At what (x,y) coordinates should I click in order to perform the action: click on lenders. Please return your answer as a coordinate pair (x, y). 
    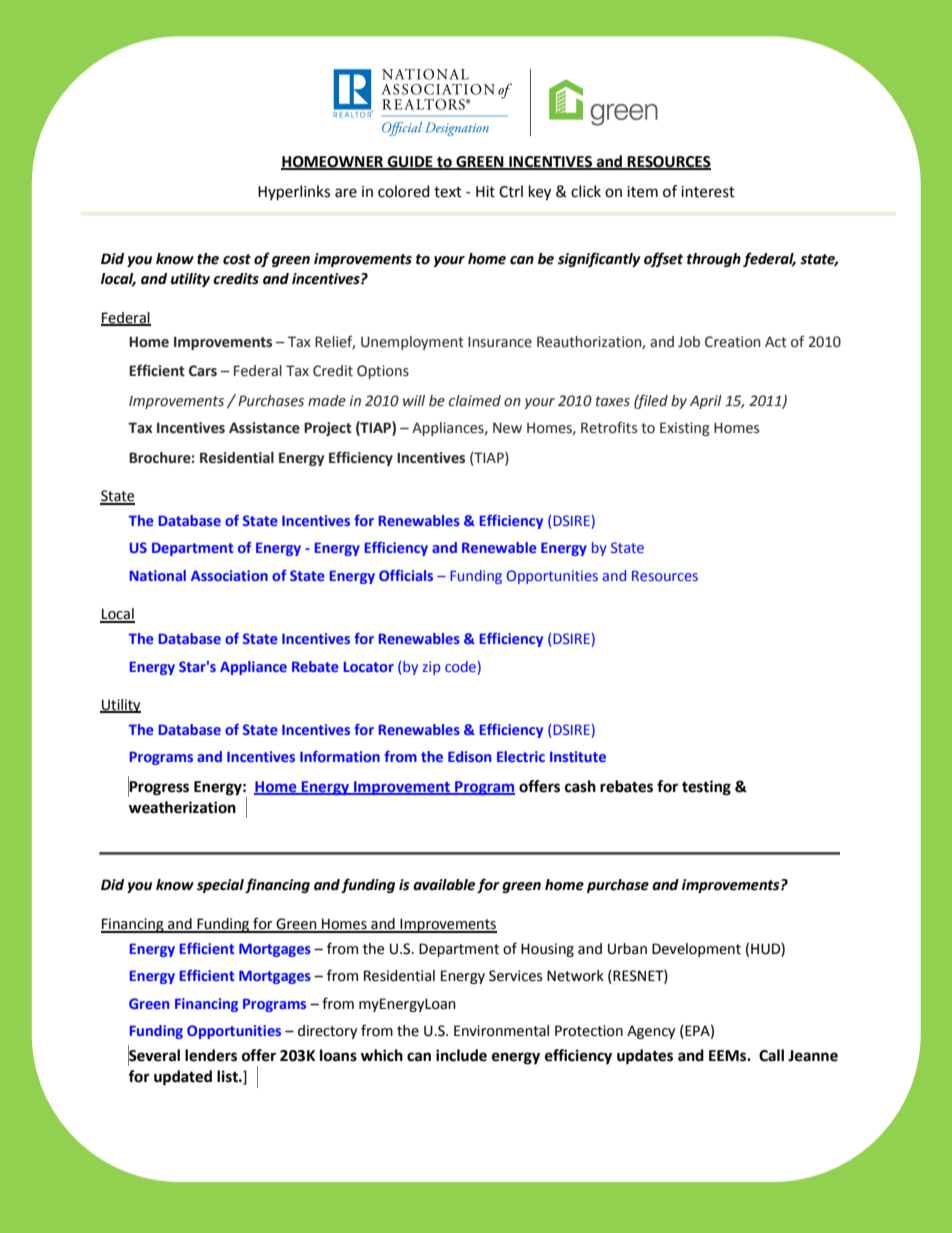
    Looking at the image, I should click on (211, 1055).
